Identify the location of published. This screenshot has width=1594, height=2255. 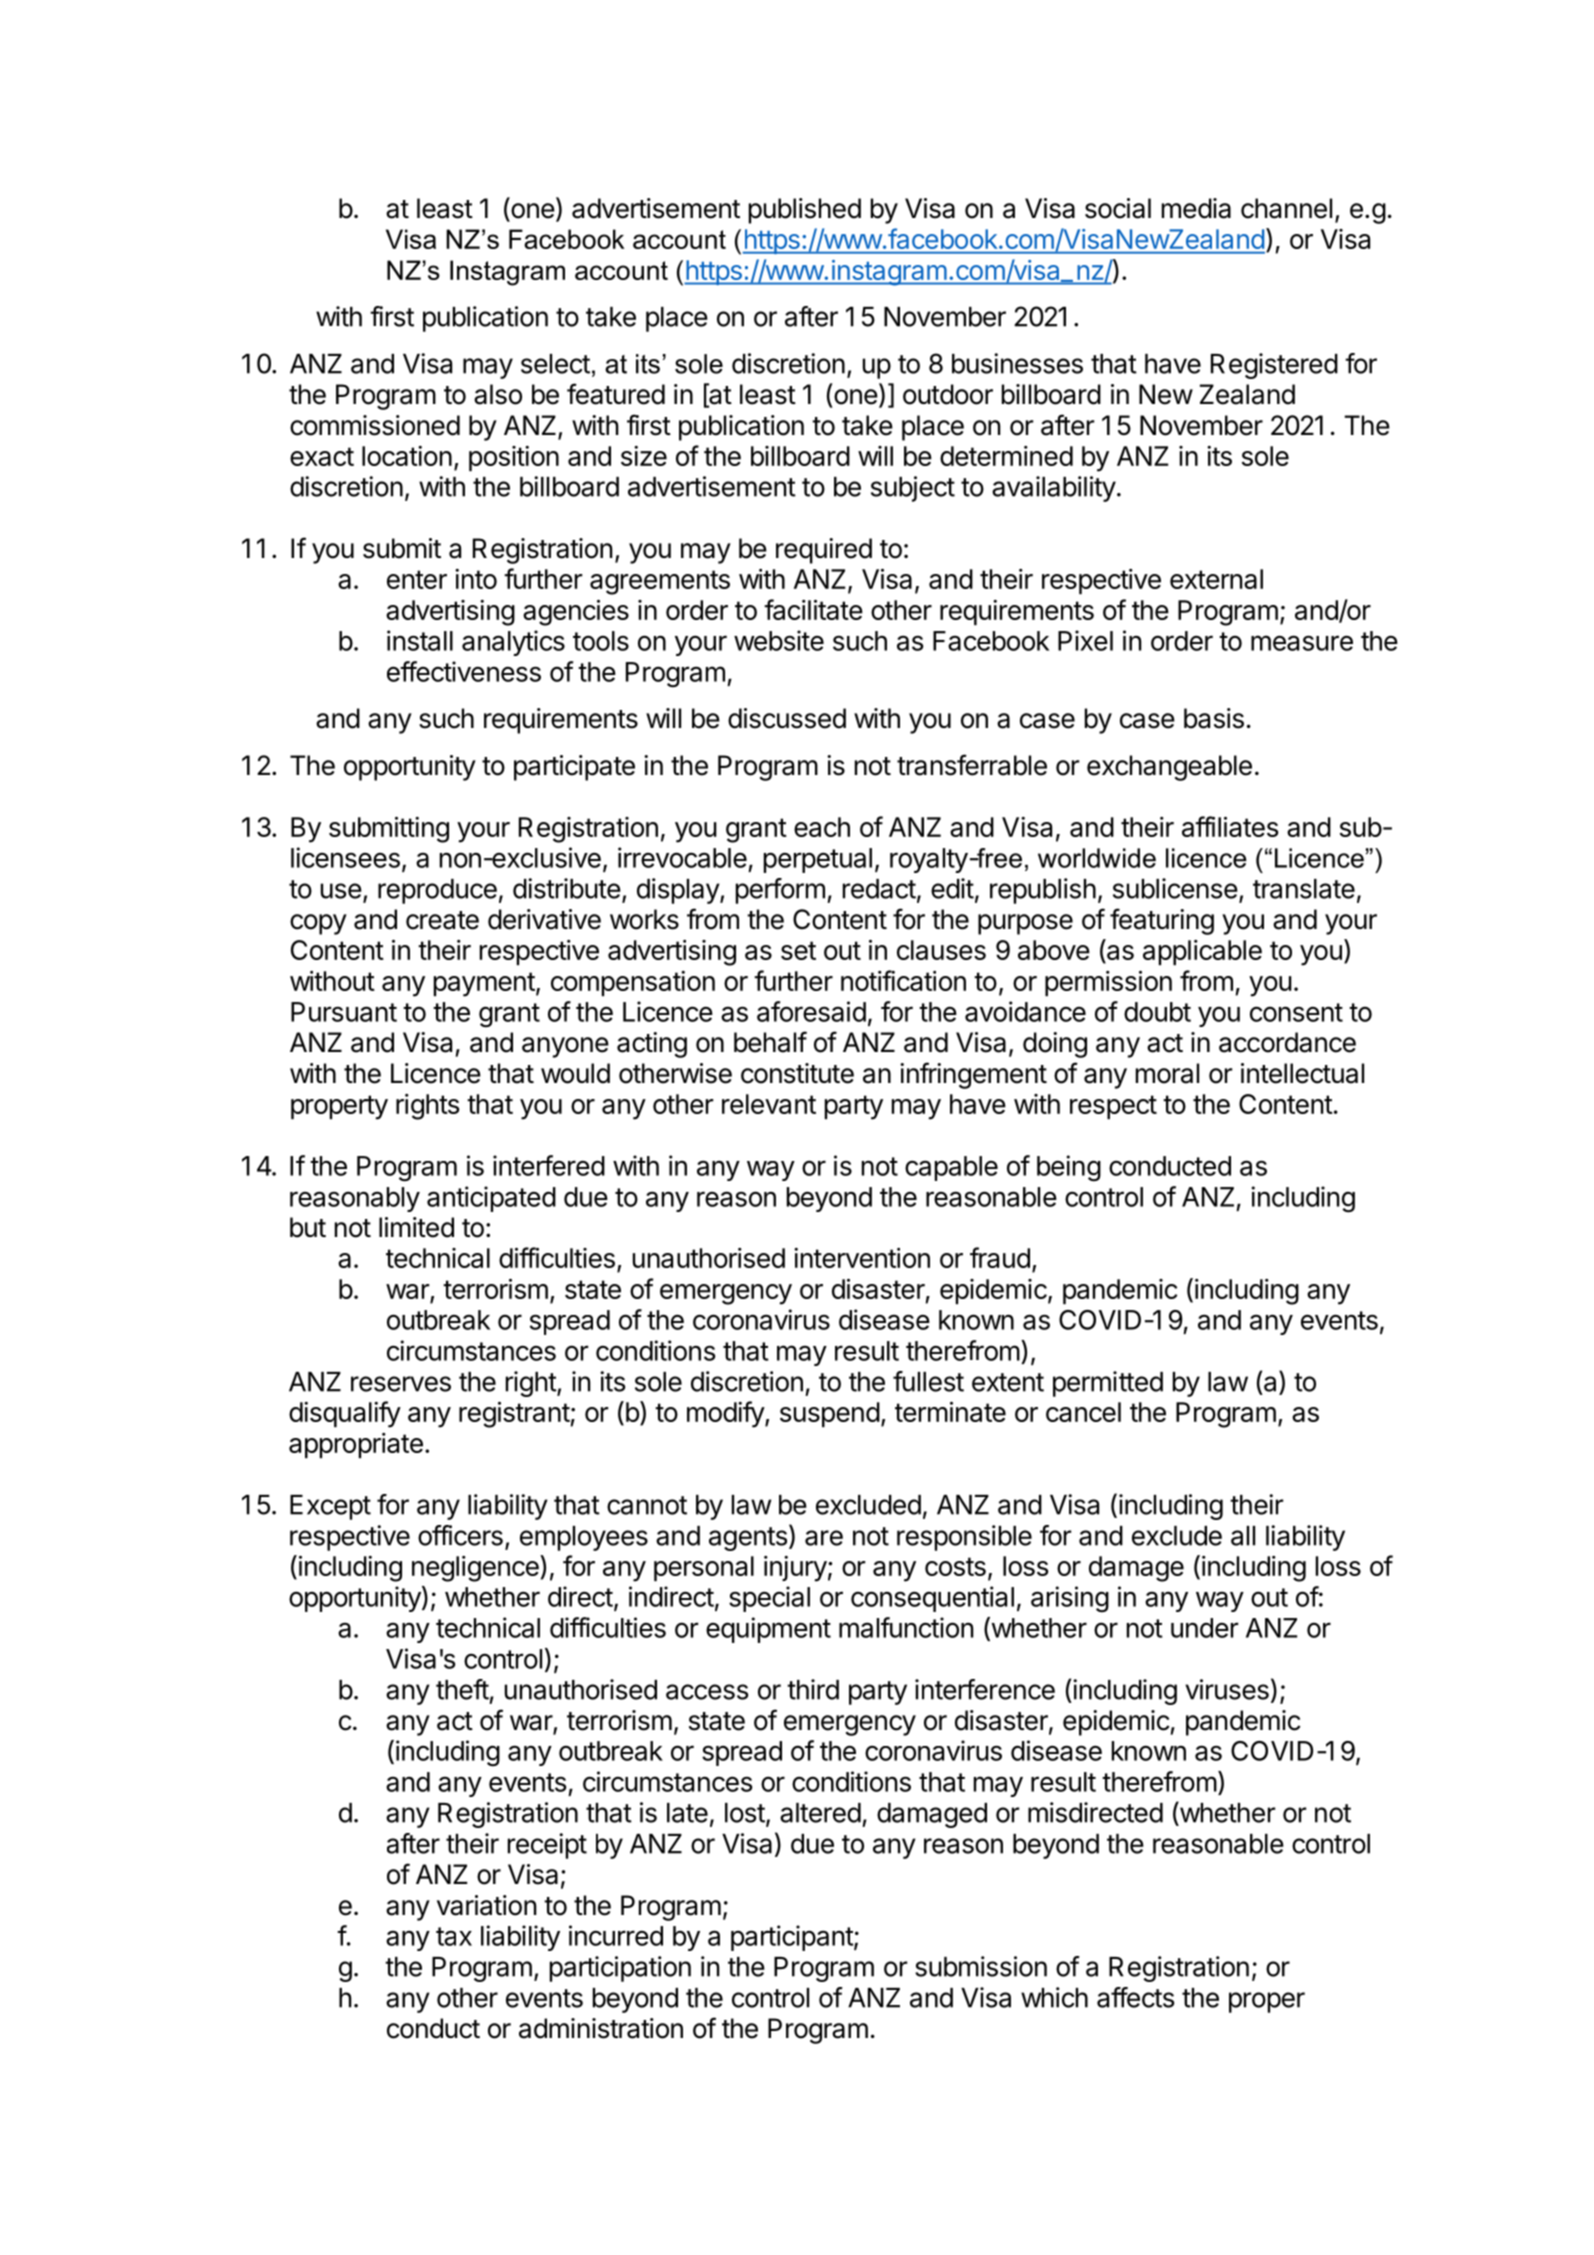
(805, 211).
